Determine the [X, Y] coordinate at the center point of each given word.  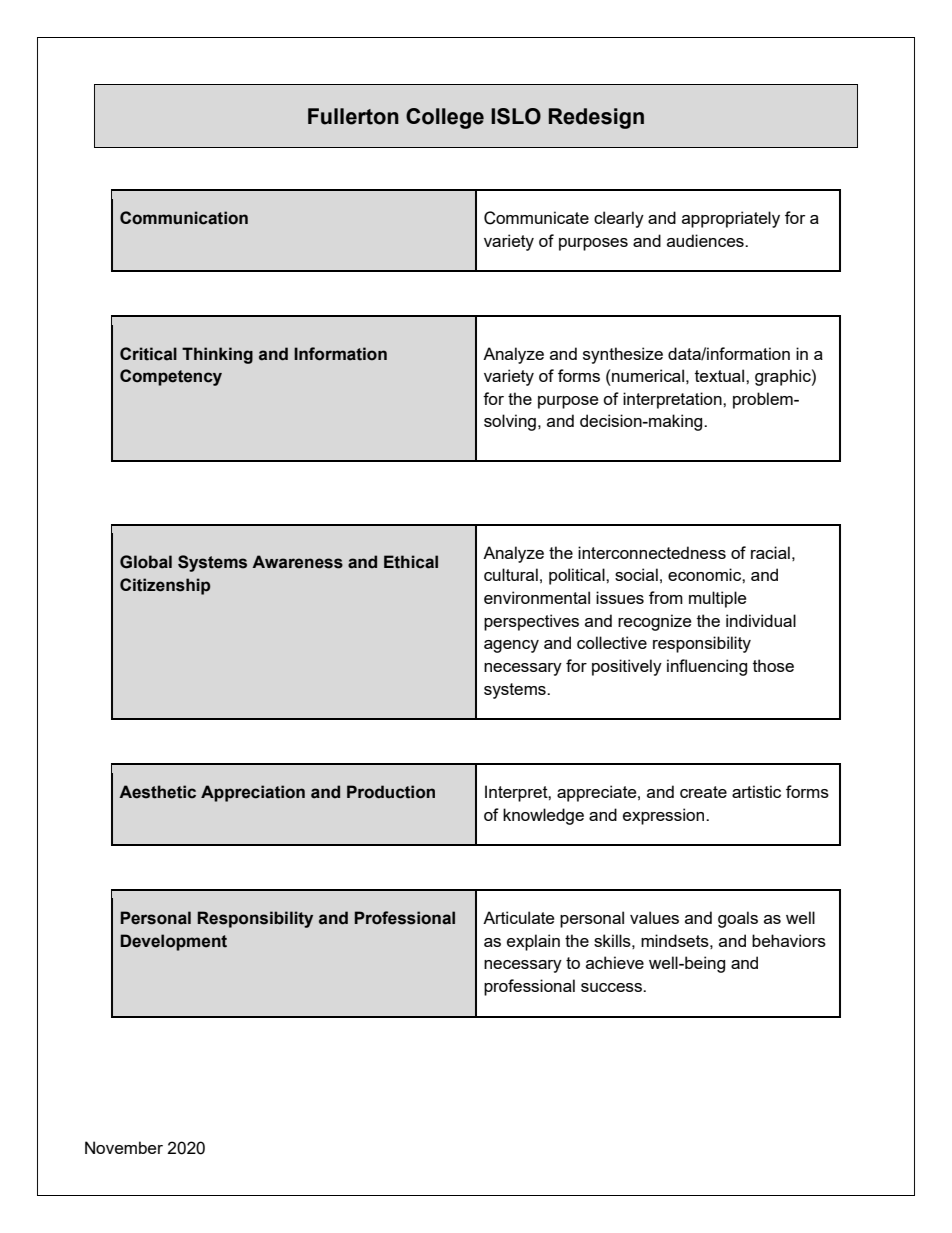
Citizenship [165, 586]
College [445, 118]
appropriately [731, 219]
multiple [717, 599]
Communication [184, 218]
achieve [615, 962]
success [612, 987]
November [124, 1147]
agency [511, 646]
